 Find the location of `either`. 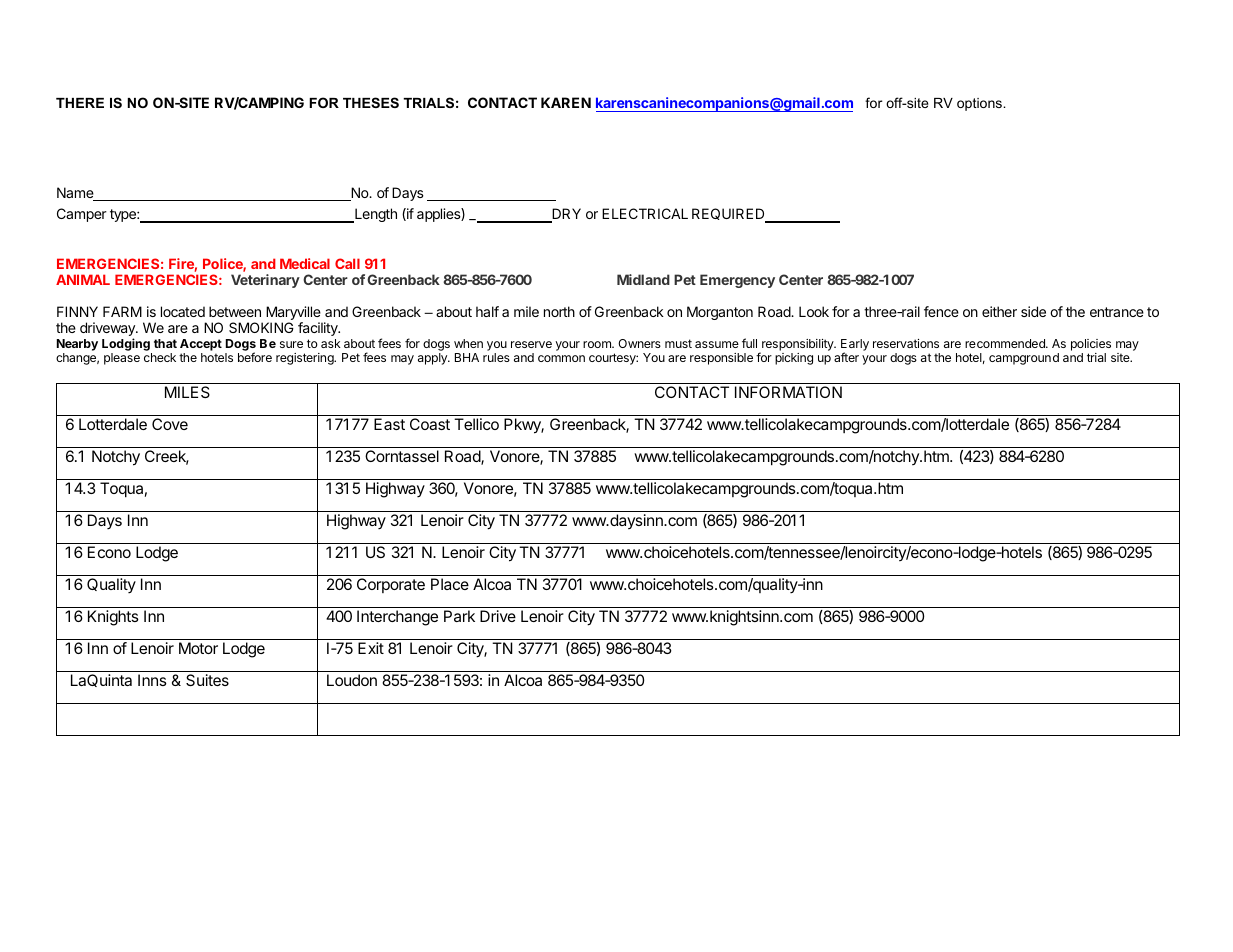

either is located at coordinates (999, 311).
